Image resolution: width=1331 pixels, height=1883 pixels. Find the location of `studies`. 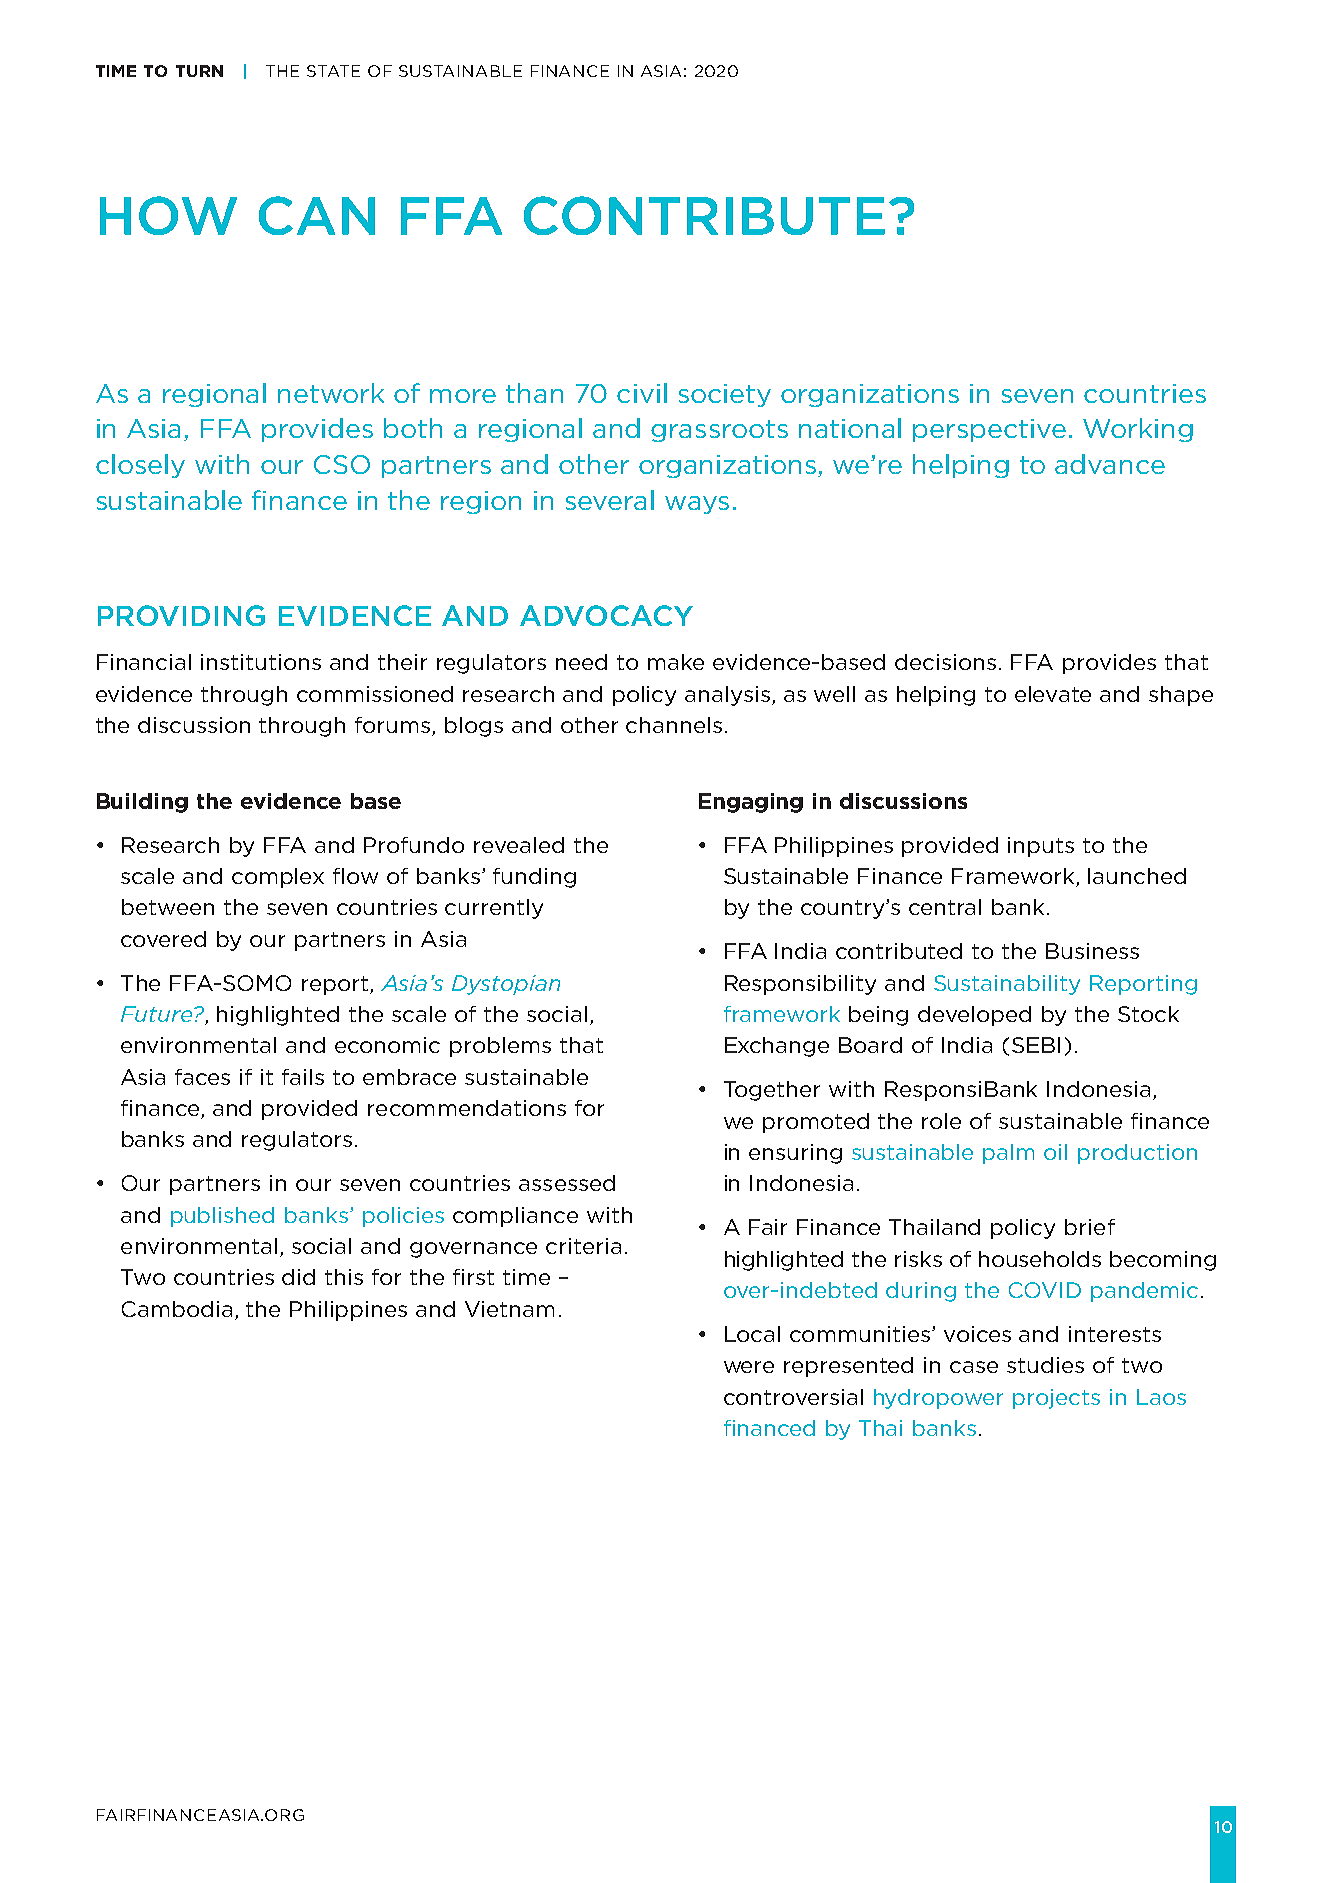

studies is located at coordinates (1045, 1365).
